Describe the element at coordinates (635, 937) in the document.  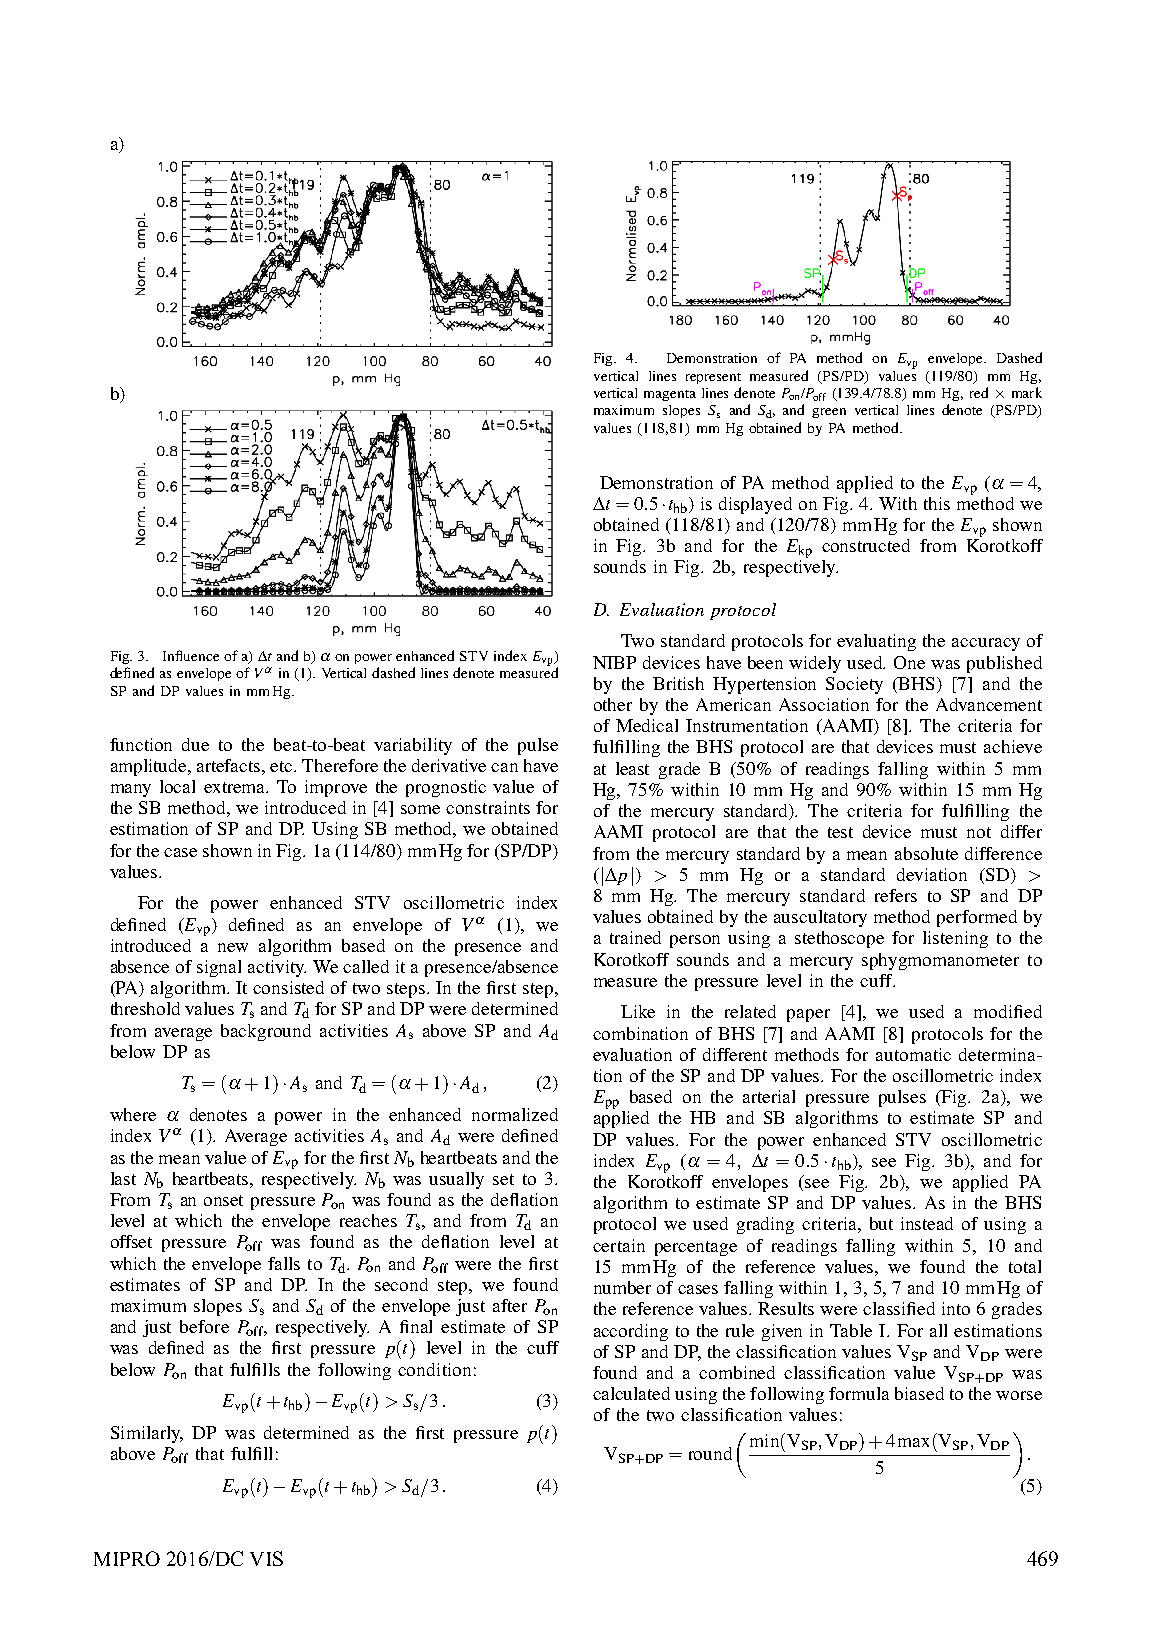
I see `trained` at that location.
